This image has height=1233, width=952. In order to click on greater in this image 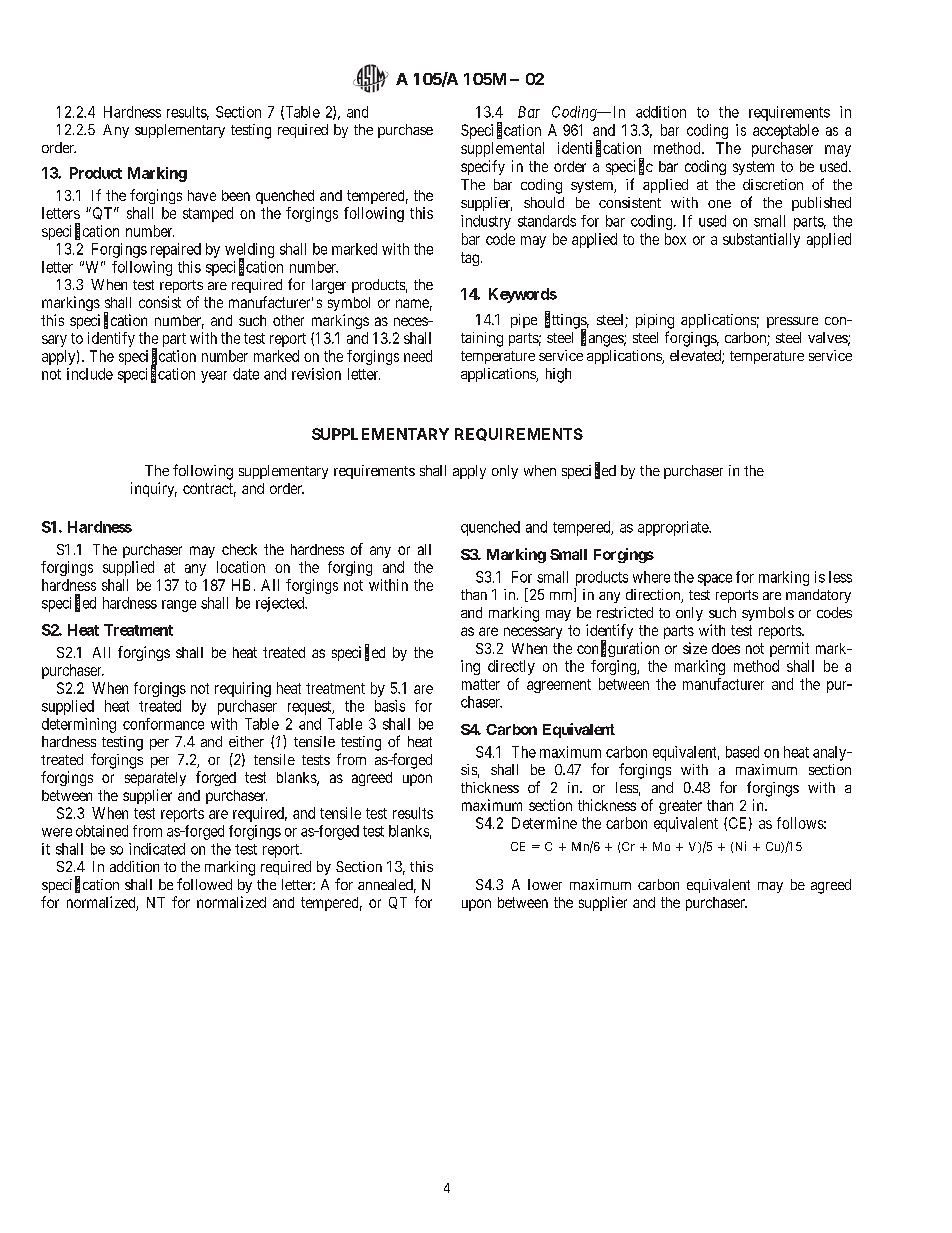, I will do `click(680, 807)`.
